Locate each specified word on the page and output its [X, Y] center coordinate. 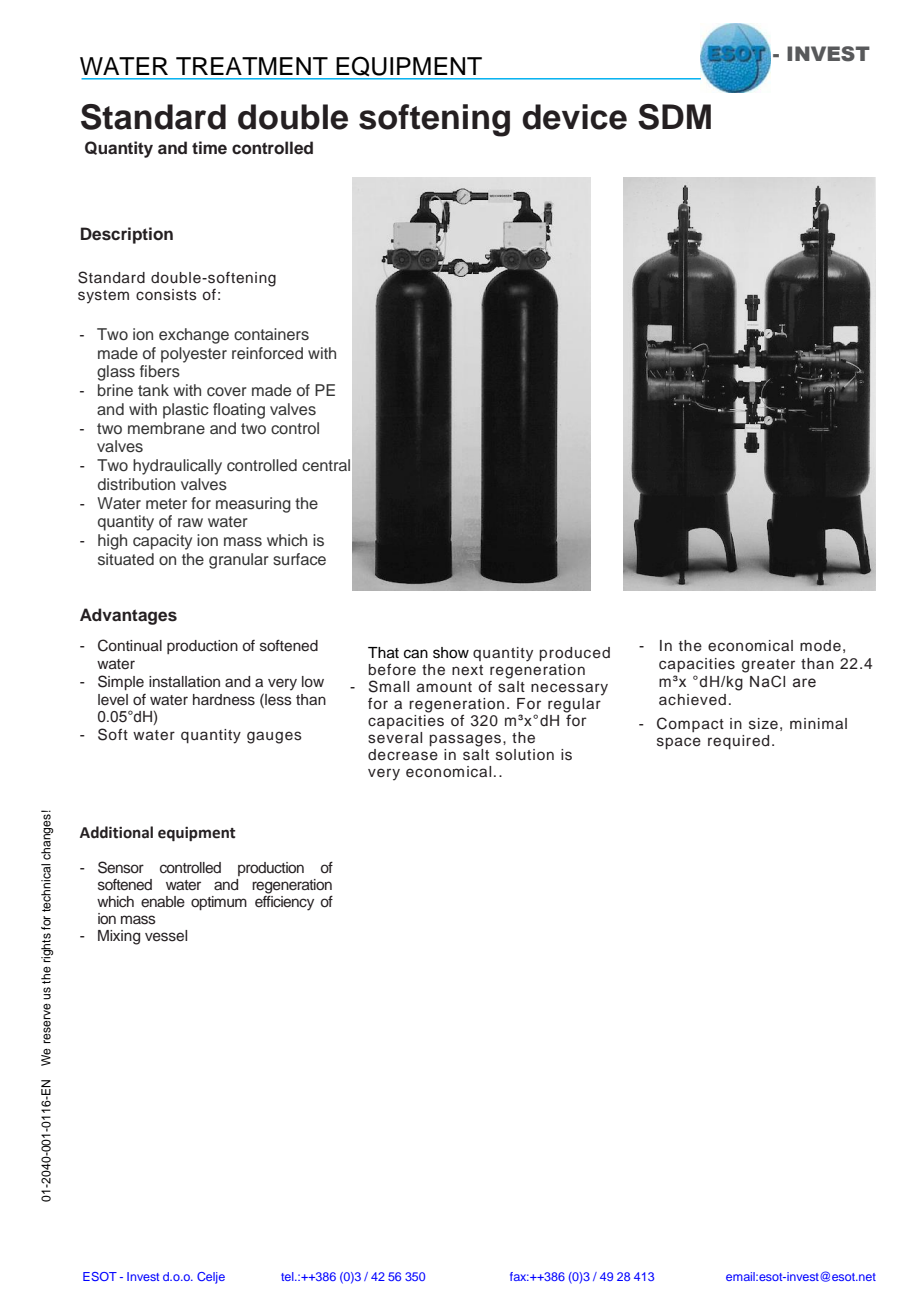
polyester [194, 355]
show [451, 653]
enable [163, 902]
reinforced [267, 353]
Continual [130, 645]
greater [768, 666]
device [574, 117]
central [326, 465]
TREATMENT [252, 66]
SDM [674, 117]
